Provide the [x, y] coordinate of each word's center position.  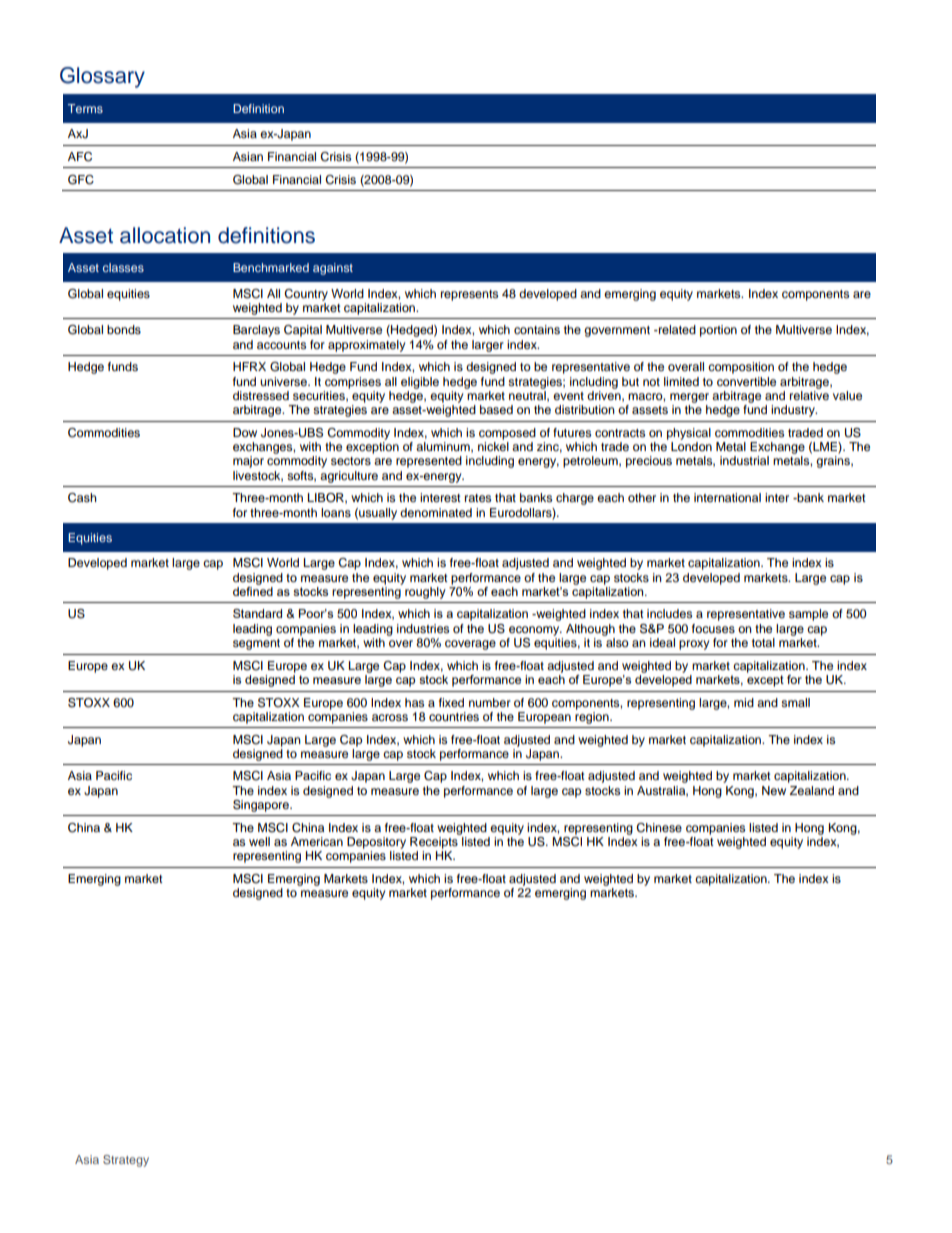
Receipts [434, 843]
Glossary [102, 77]
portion [718, 331]
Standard [257, 613]
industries [423, 628]
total [763, 642]
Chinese [659, 828]
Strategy [126, 1161]
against [333, 269]
